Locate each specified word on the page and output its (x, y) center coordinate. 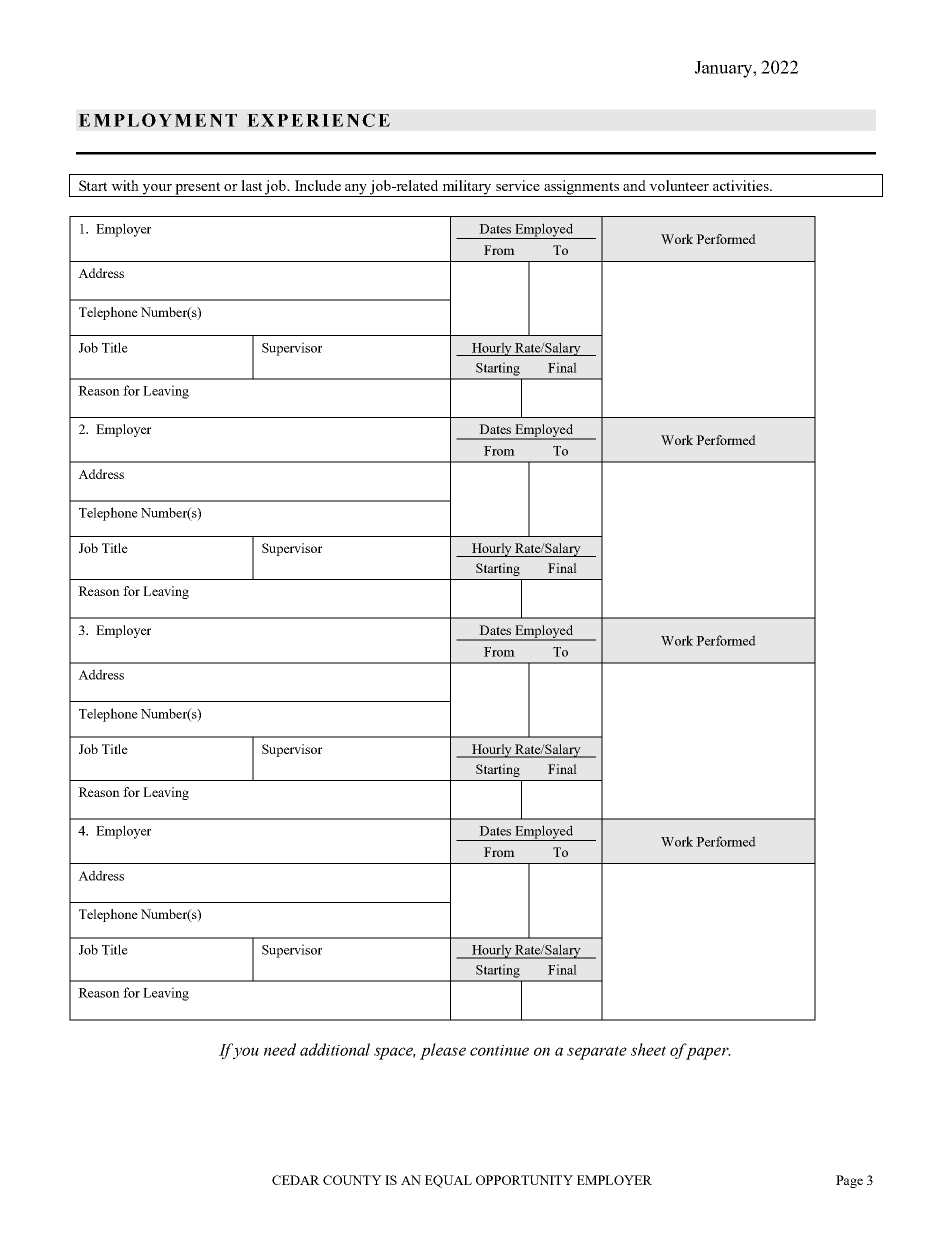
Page (849, 1181)
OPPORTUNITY (524, 1180)
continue (499, 1050)
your (157, 190)
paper (708, 1053)
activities (742, 185)
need (280, 1049)
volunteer (679, 185)
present (198, 189)
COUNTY (352, 1180)
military (467, 188)
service (518, 185)
